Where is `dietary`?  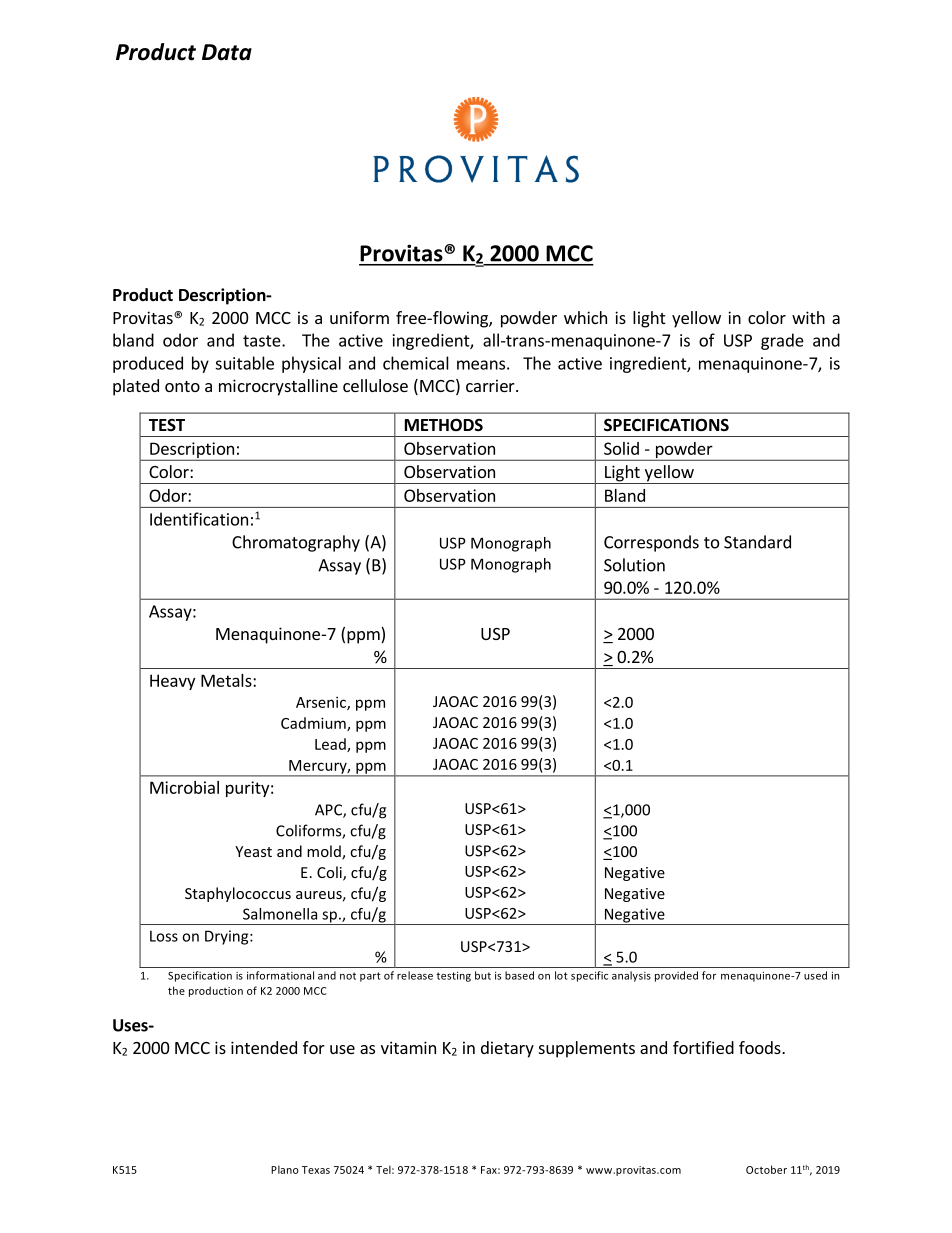
dietary is located at coordinates (507, 1049).
